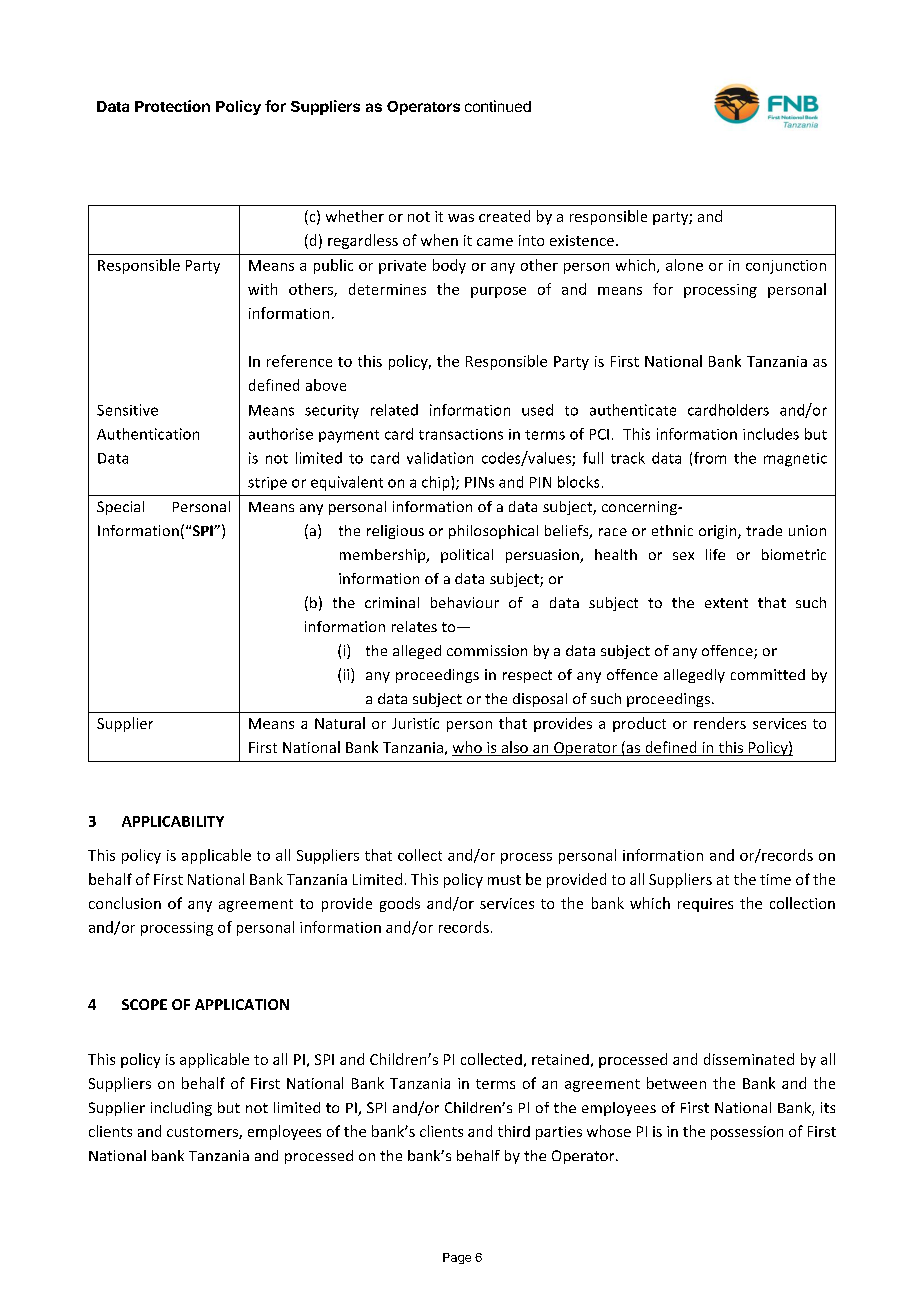 The height and width of the page is (1308, 924). I want to click on commission, so click(487, 650).
